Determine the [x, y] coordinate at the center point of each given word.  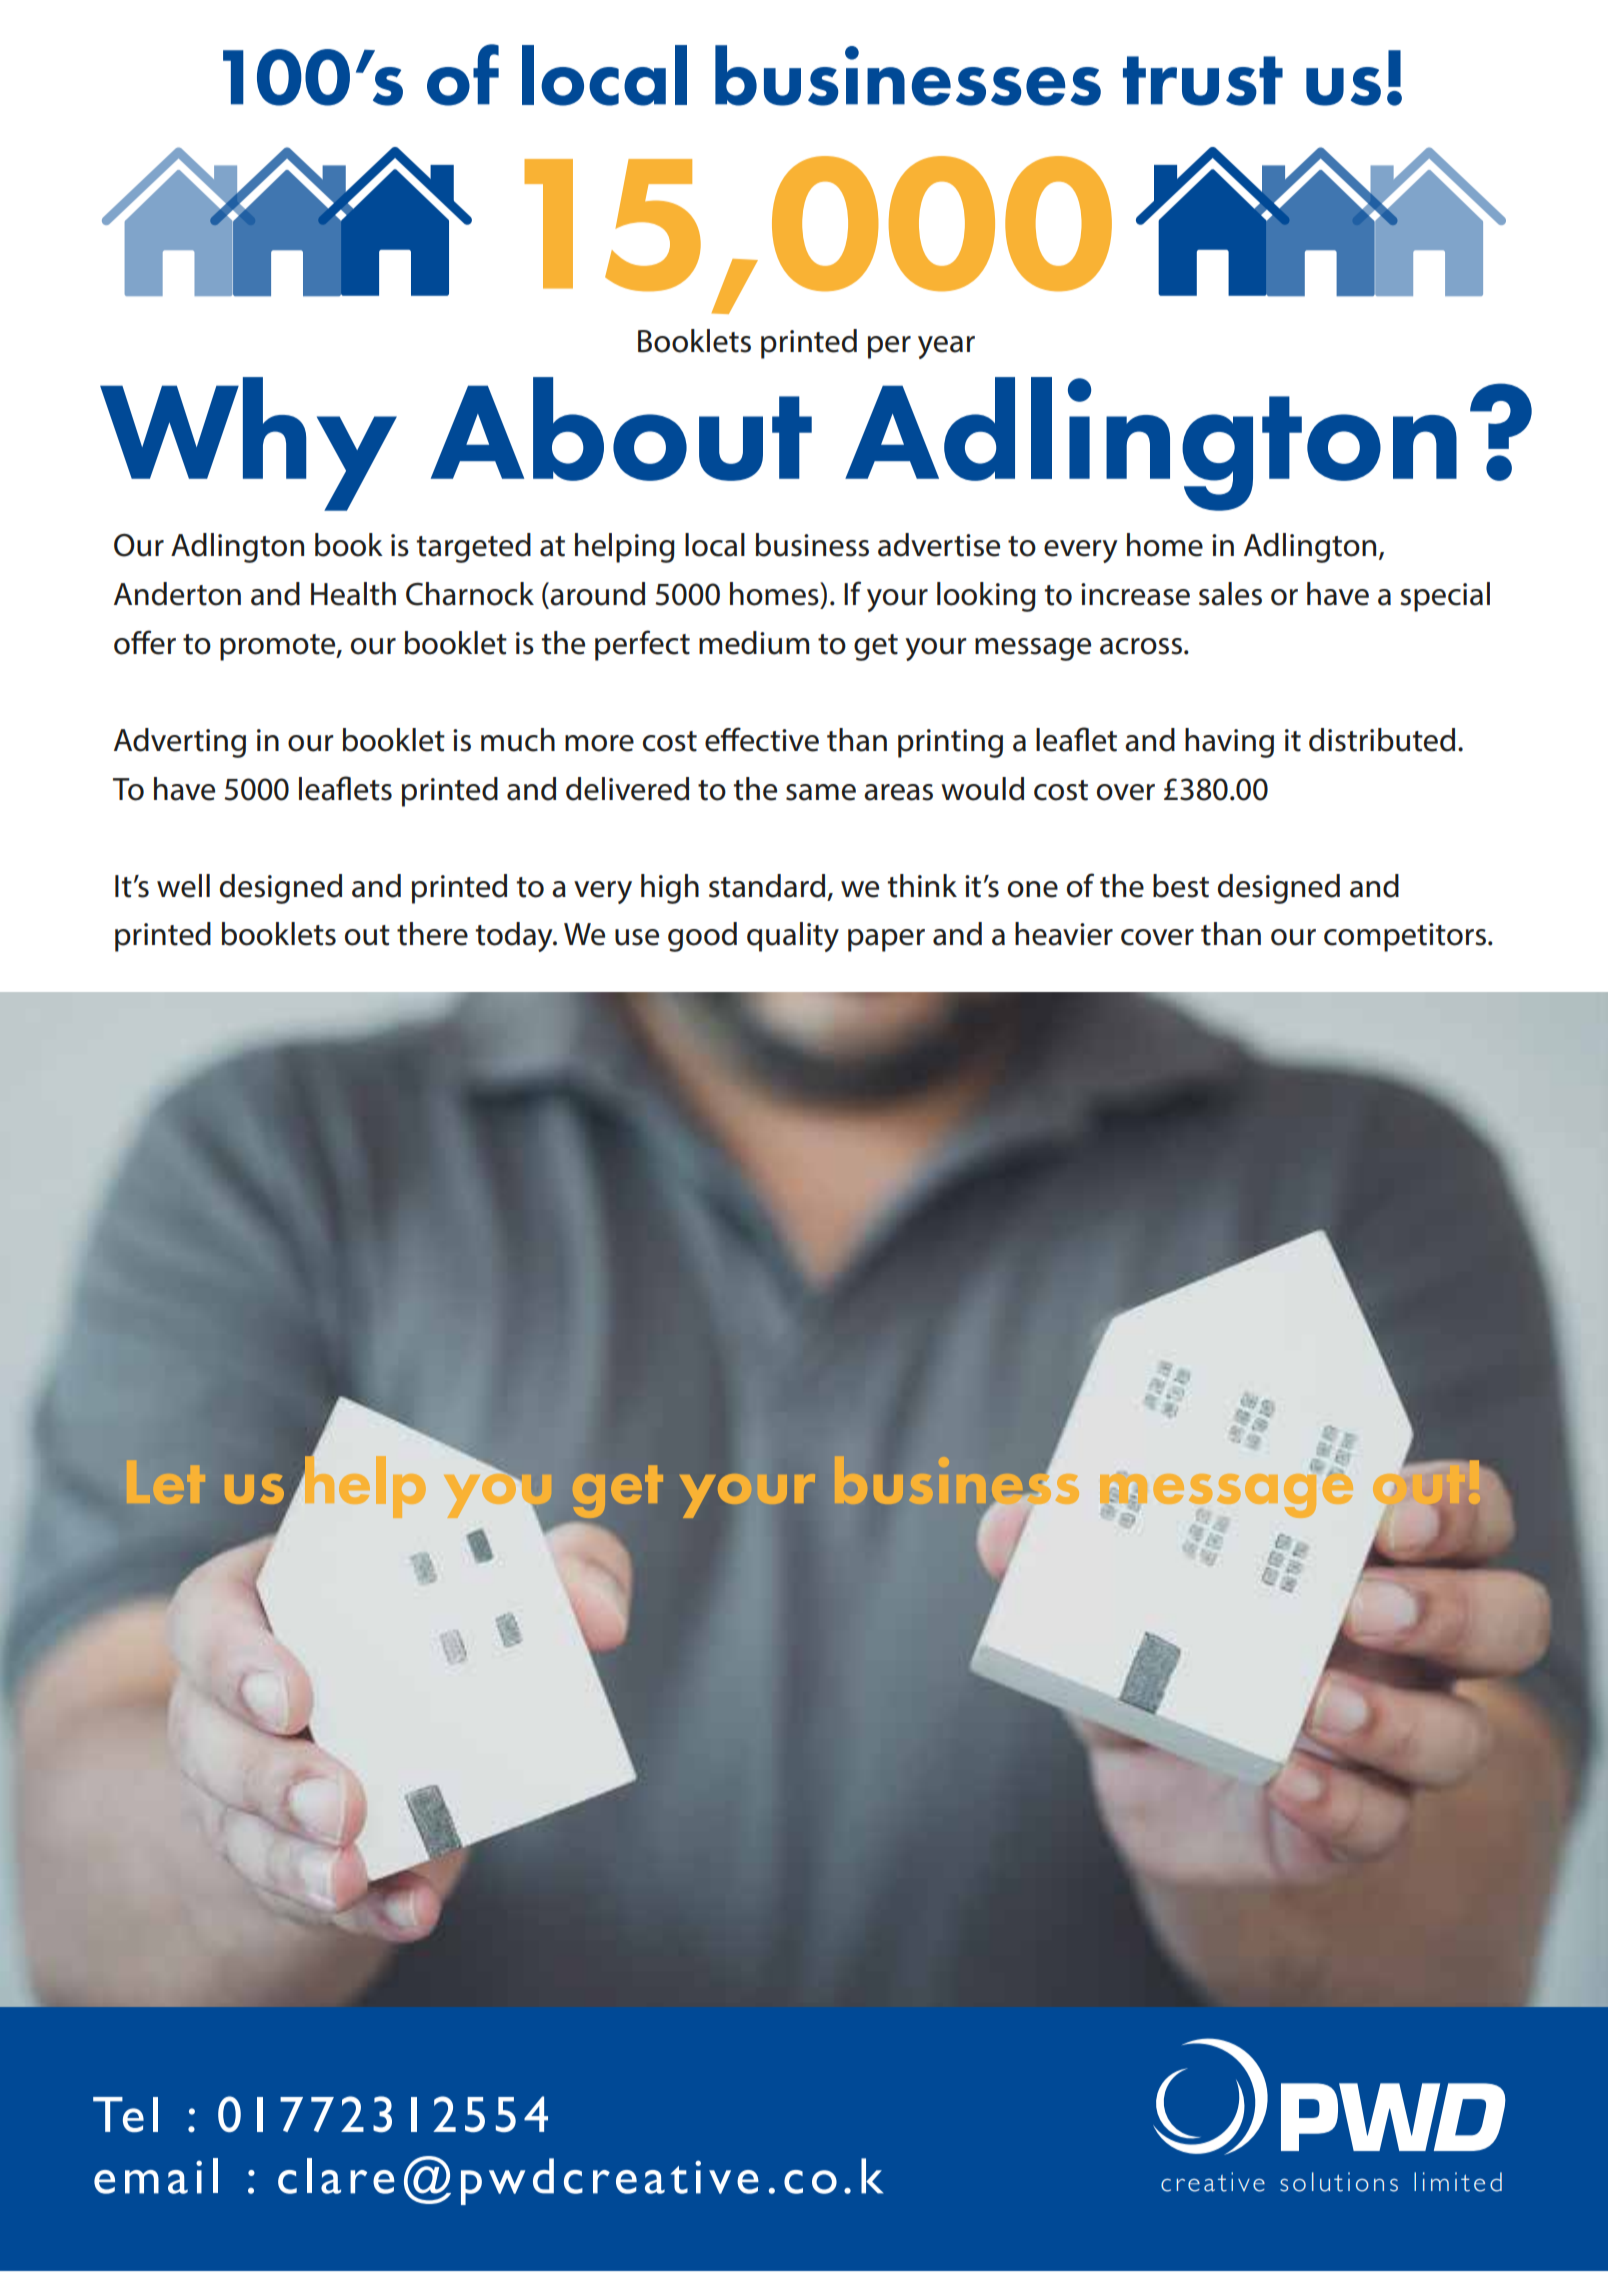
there [432, 934]
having [1229, 743]
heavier [1064, 934]
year [946, 347]
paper [886, 940]
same [821, 792]
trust [1203, 81]
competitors [1405, 937]
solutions [1339, 2182]
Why [248, 444]
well [183, 886]
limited [1458, 2182]
